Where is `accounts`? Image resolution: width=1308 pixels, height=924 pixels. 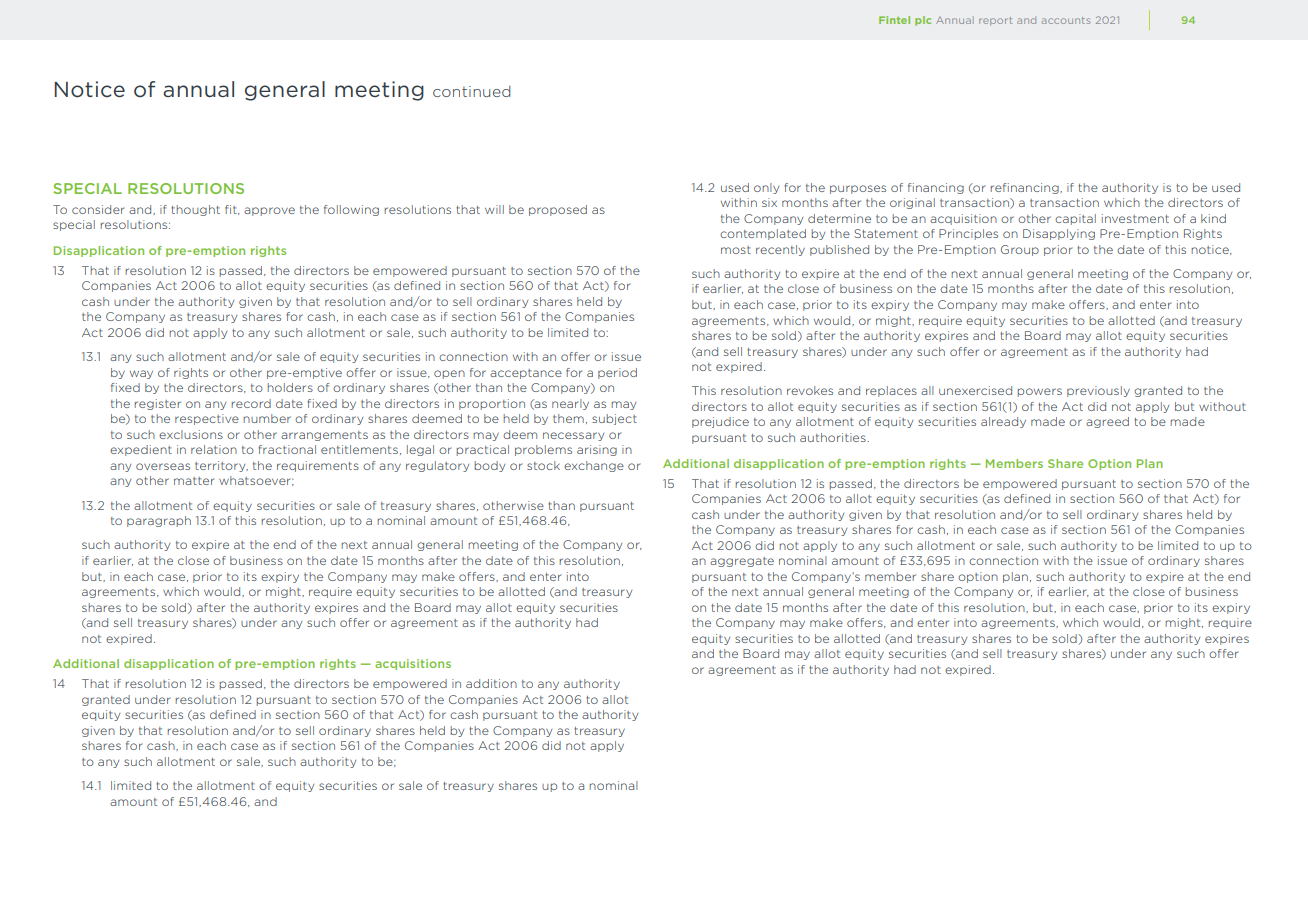 accounts is located at coordinates (1066, 20).
